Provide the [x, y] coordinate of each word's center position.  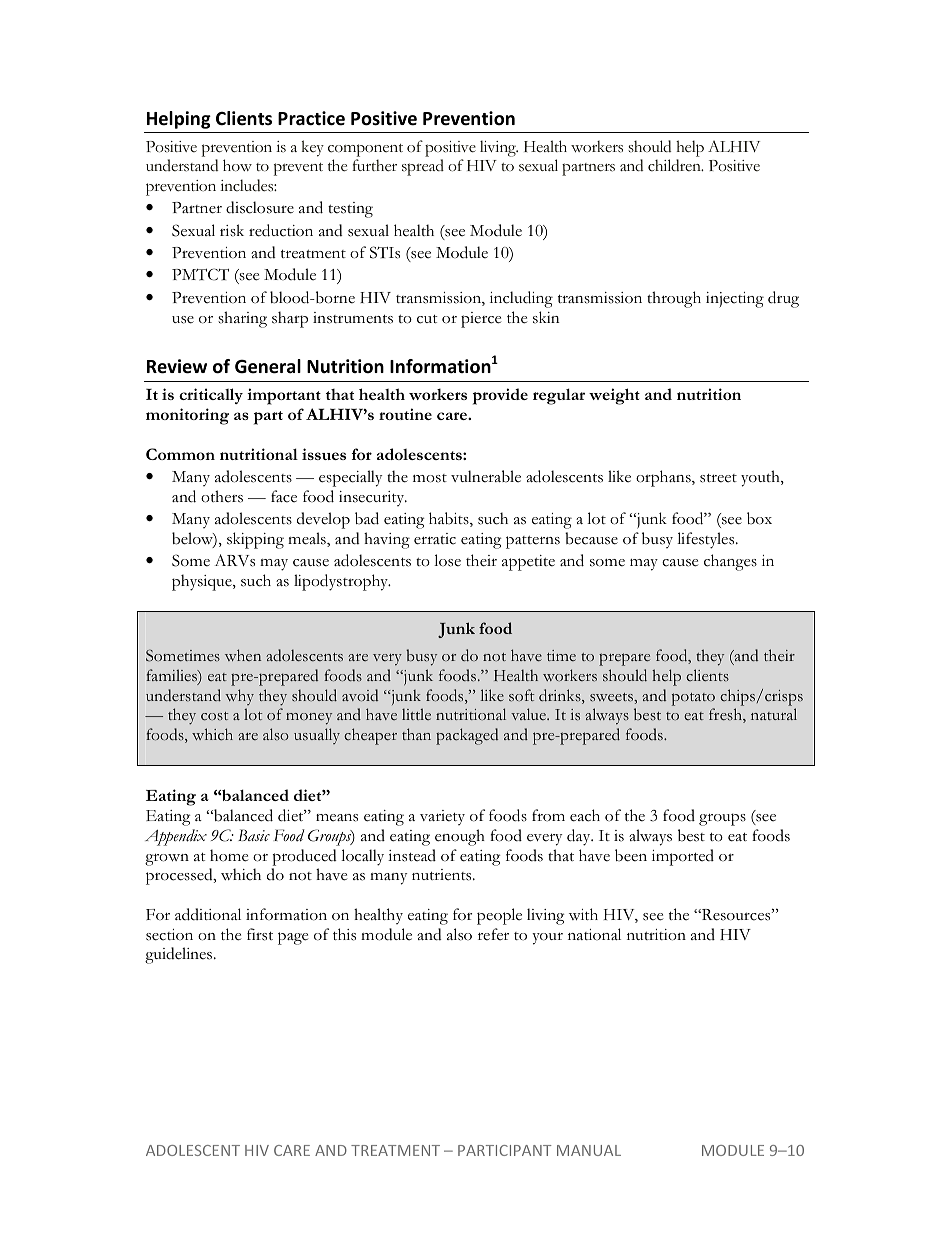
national [594, 934]
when [243, 655]
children [675, 165]
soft [521, 695]
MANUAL [589, 1150]
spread [423, 167]
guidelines [180, 955]
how [237, 165]
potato [693, 699]
